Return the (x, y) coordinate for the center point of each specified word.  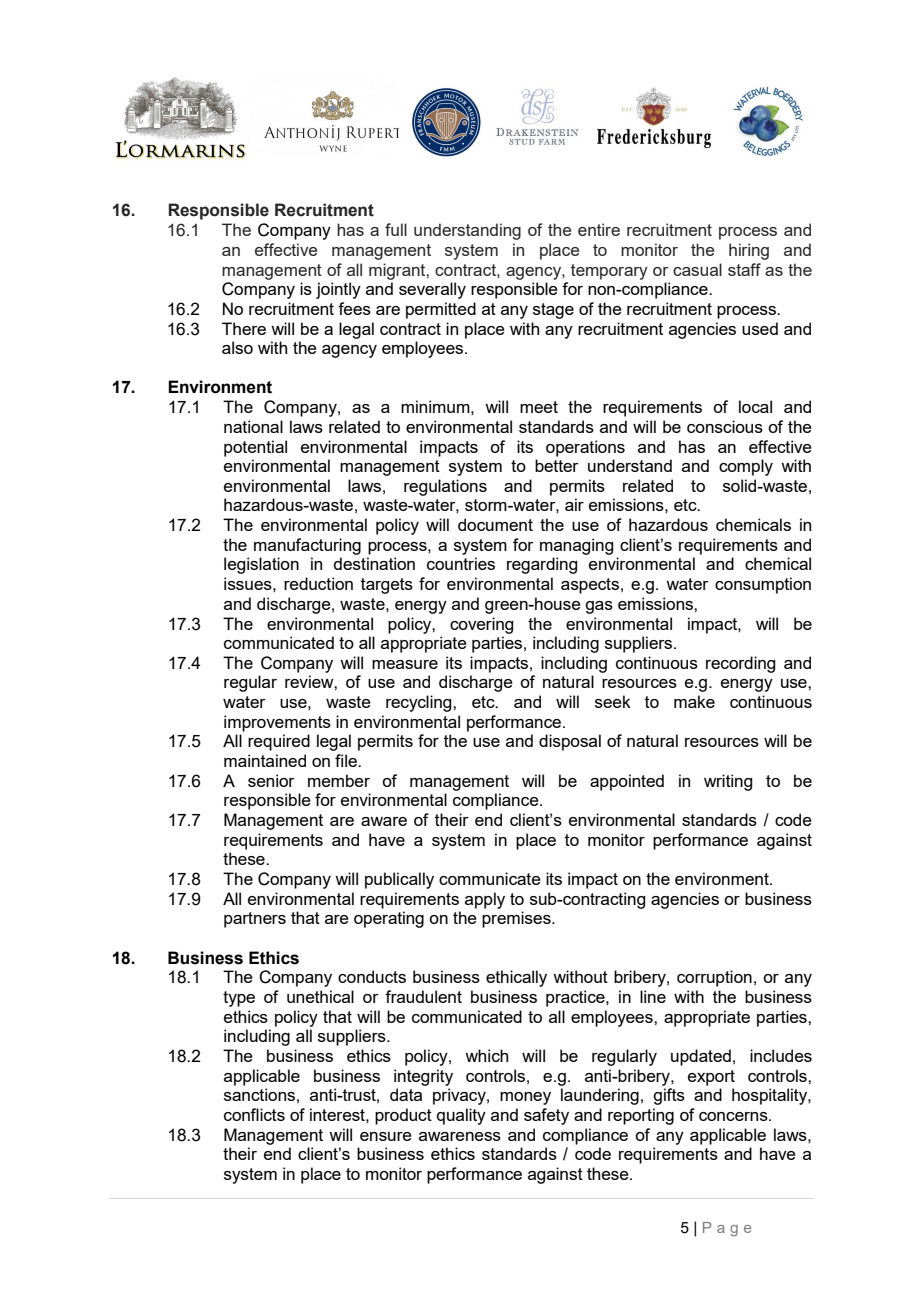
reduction (318, 583)
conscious (725, 426)
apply (485, 900)
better (557, 465)
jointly (338, 290)
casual (697, 269)
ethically (516, 978)
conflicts (254, 1114)
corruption (714, 978)
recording (740, 664)
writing (728, 782)
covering (481, 625)
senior (271, 780)
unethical (320, 996)
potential (255, 448)
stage (553, 311)
